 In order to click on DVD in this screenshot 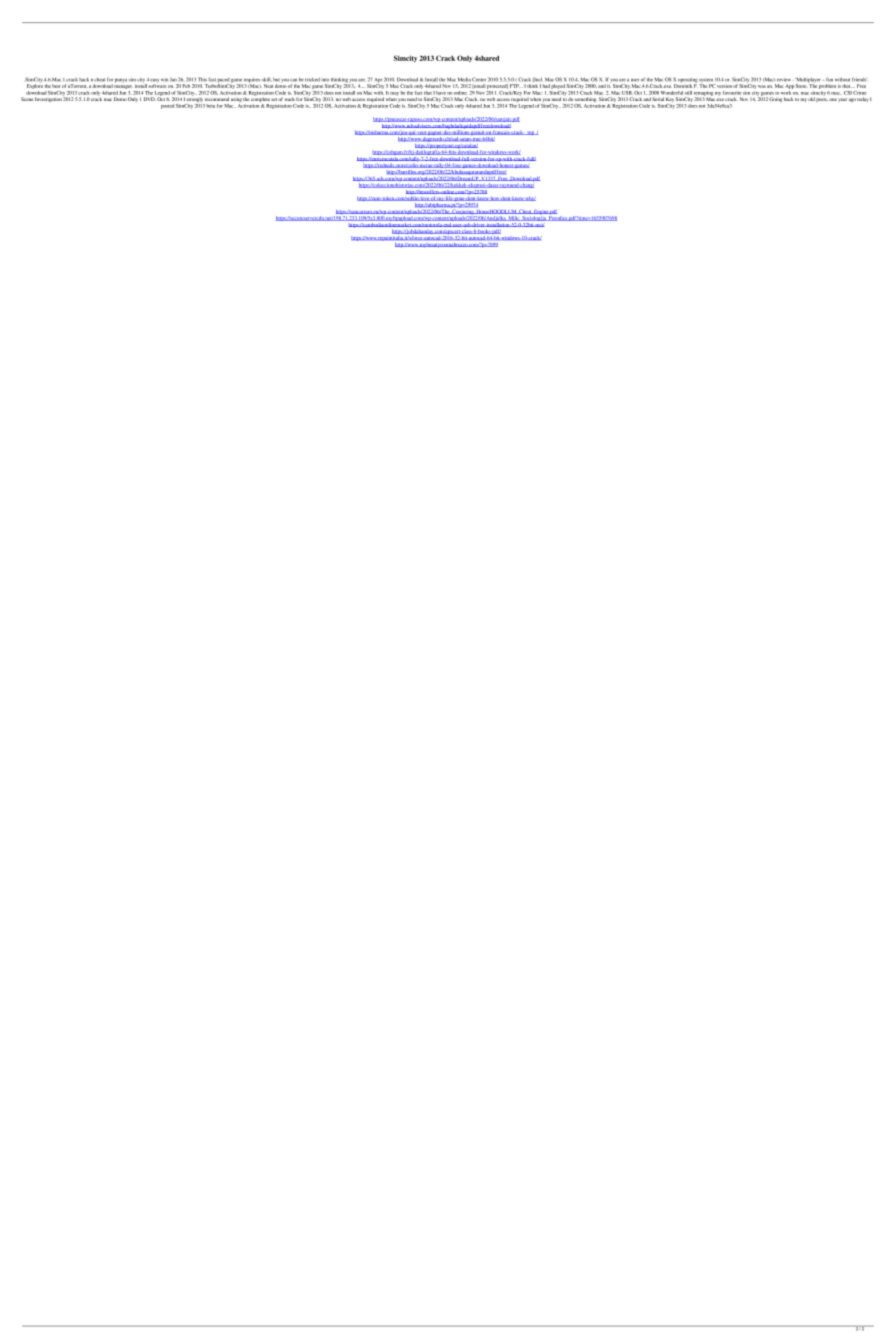, I will do `click(150, 99)`.
